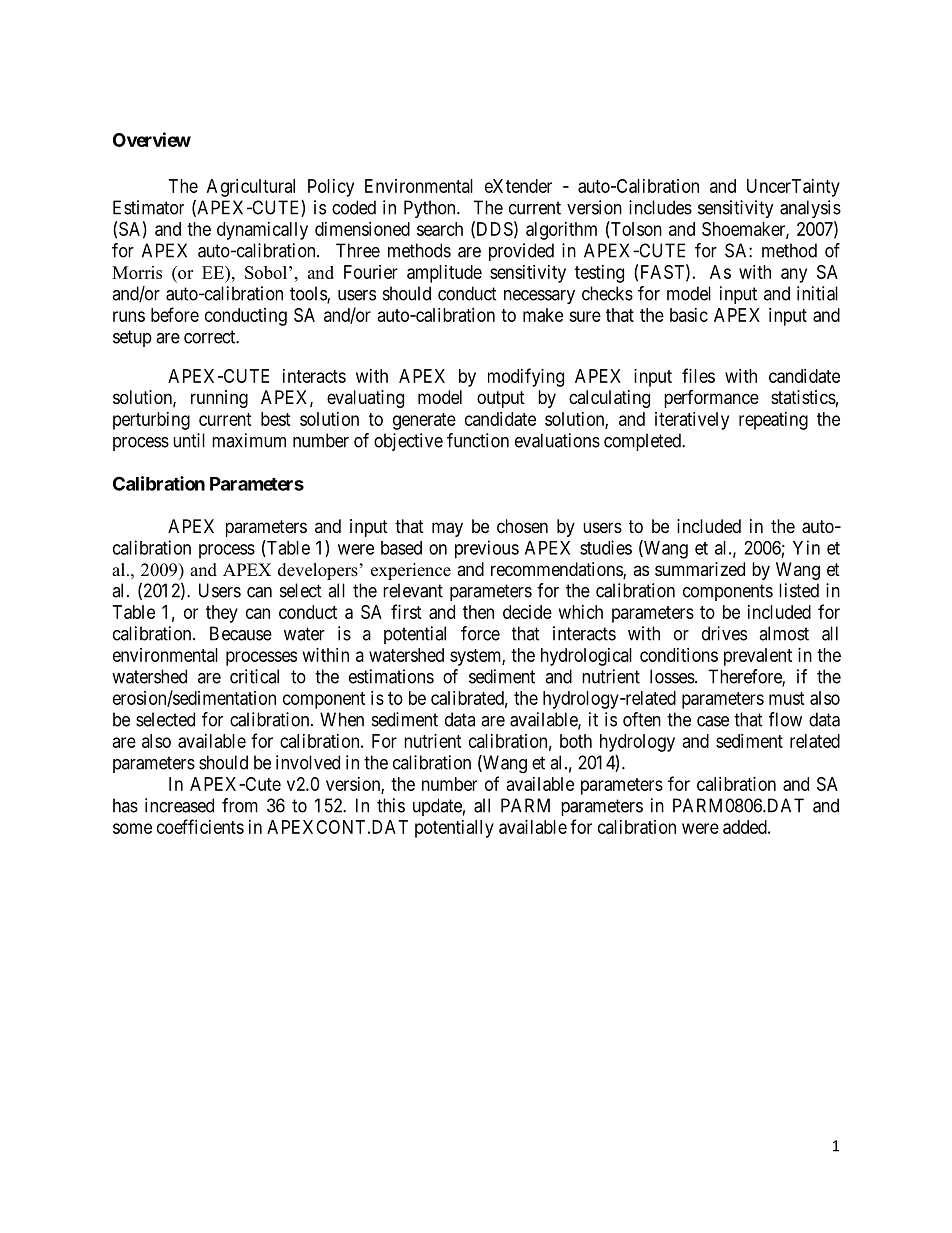 Image resolution: width=952 pixels, height=1233 pixels. What do you see at coordinates (526, 377) in the screenshot?
I see `modifying` at bounding box center [526, 377].
